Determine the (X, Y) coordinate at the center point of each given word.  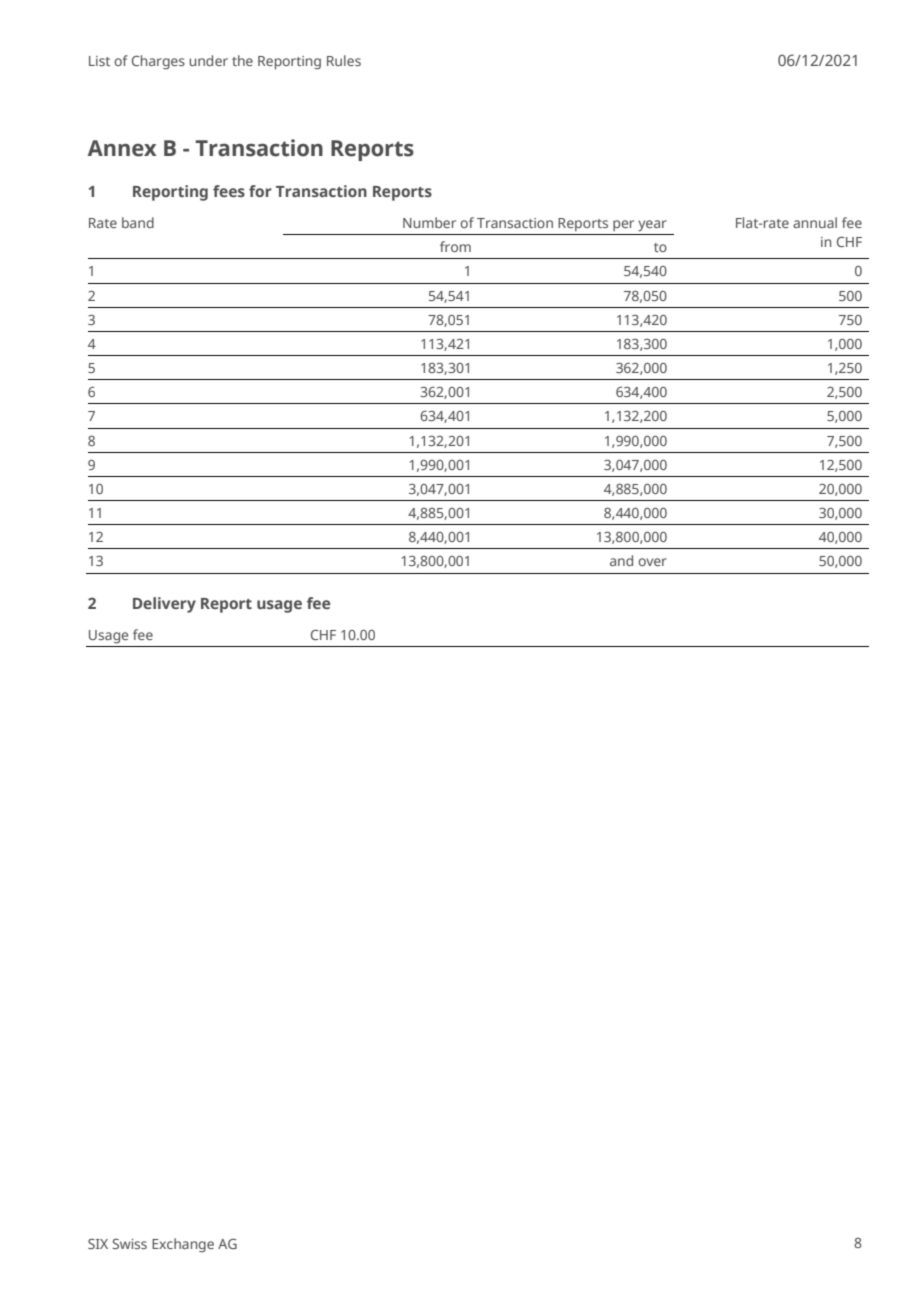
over (652, 562)
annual (815, 222)
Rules (344, 60)
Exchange (183, 1245)
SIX (98, 1244)
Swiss (129, 1244)
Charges (158, 62)
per (623, 225)
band (138, 222)
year (652, 225)
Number (429, 222)
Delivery (164, 605)
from (455, 246)
